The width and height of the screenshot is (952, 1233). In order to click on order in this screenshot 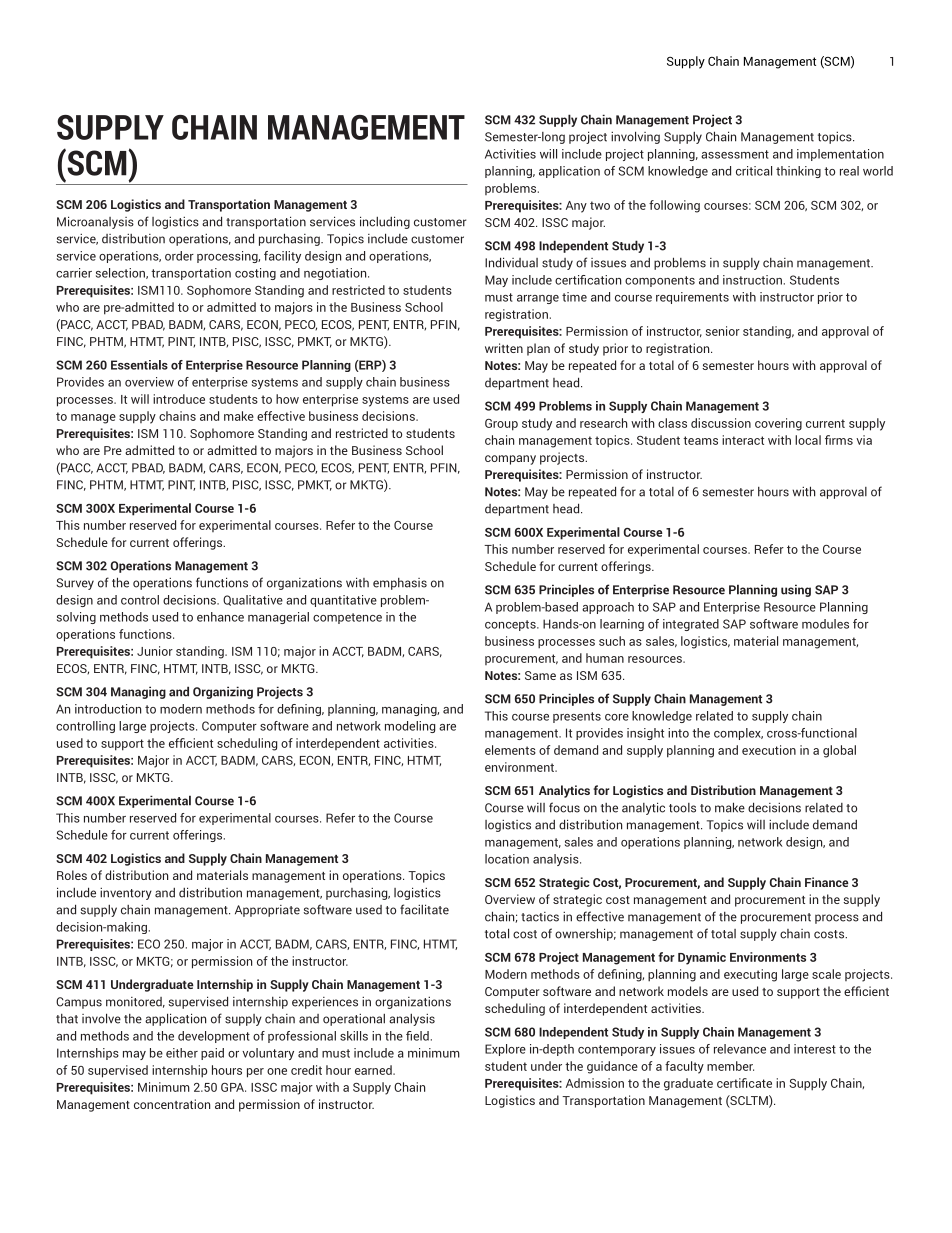, I will do `click(179, 256)`.
